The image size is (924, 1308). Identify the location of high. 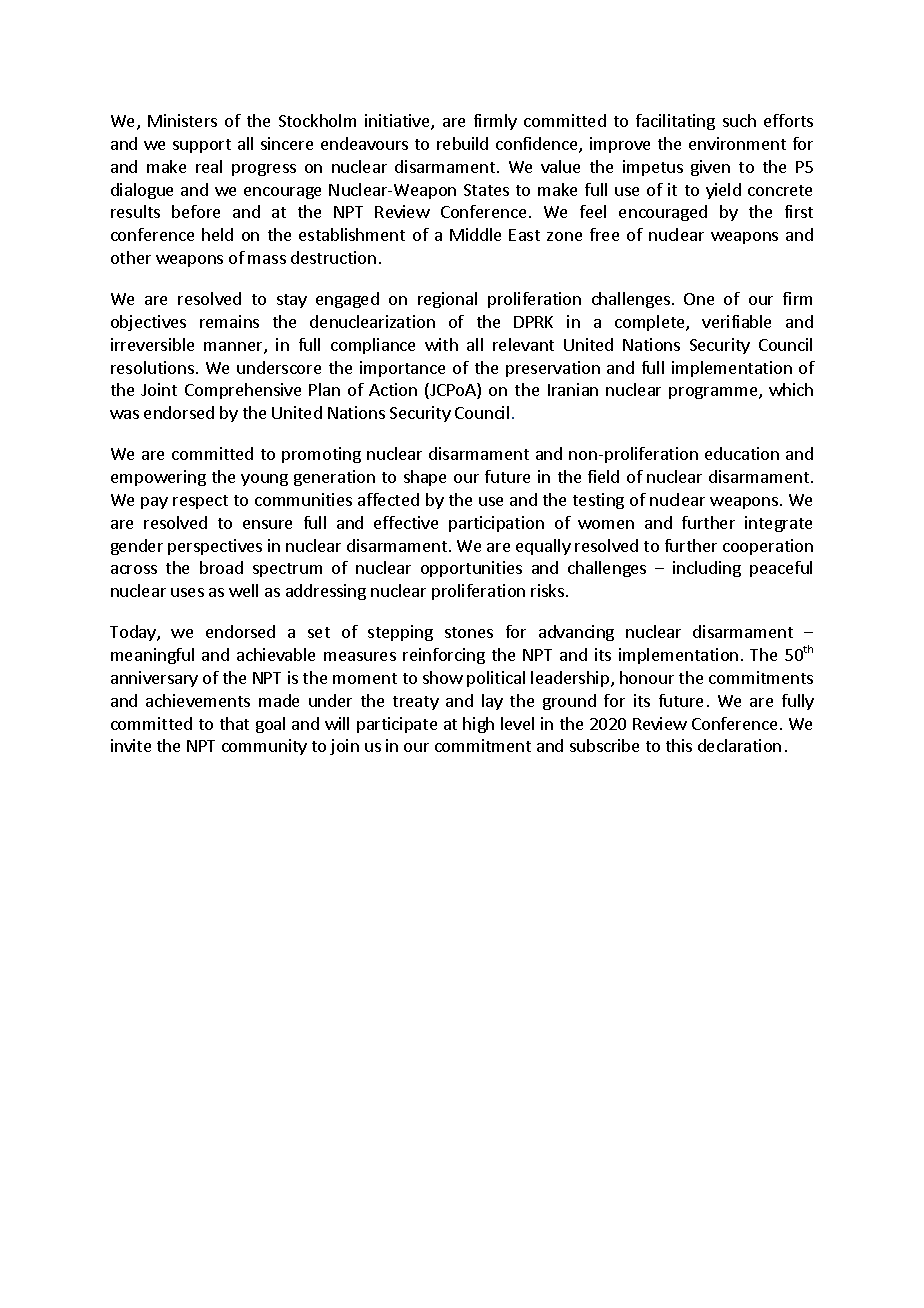
(478, 725).
